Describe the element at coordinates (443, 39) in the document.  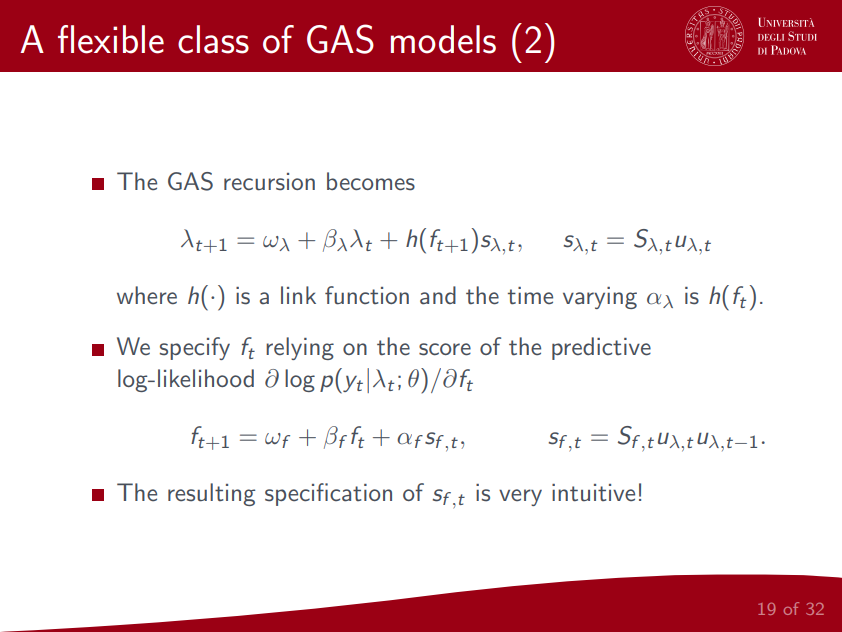
I see `models` at that location.
